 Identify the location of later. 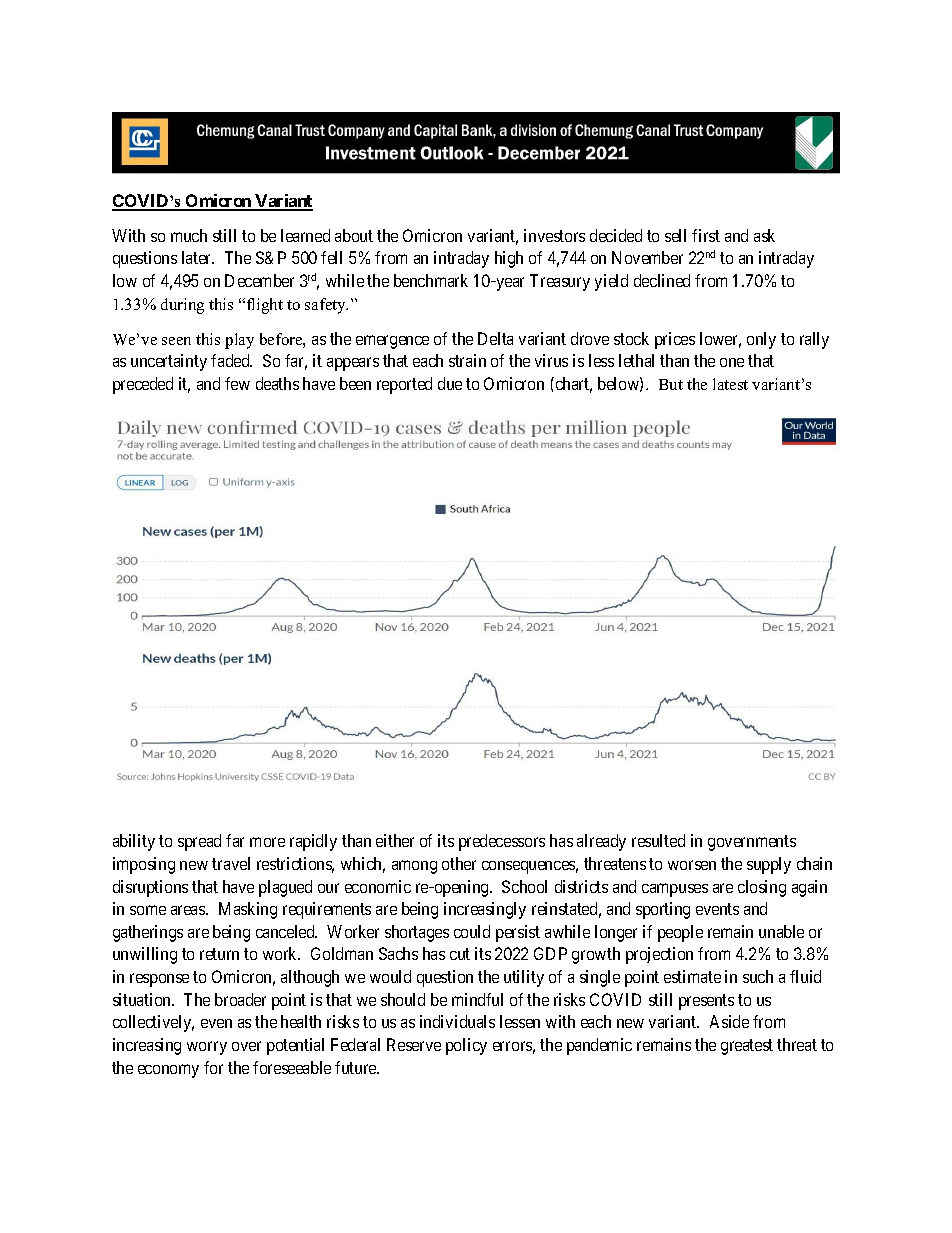
(198, 257).
